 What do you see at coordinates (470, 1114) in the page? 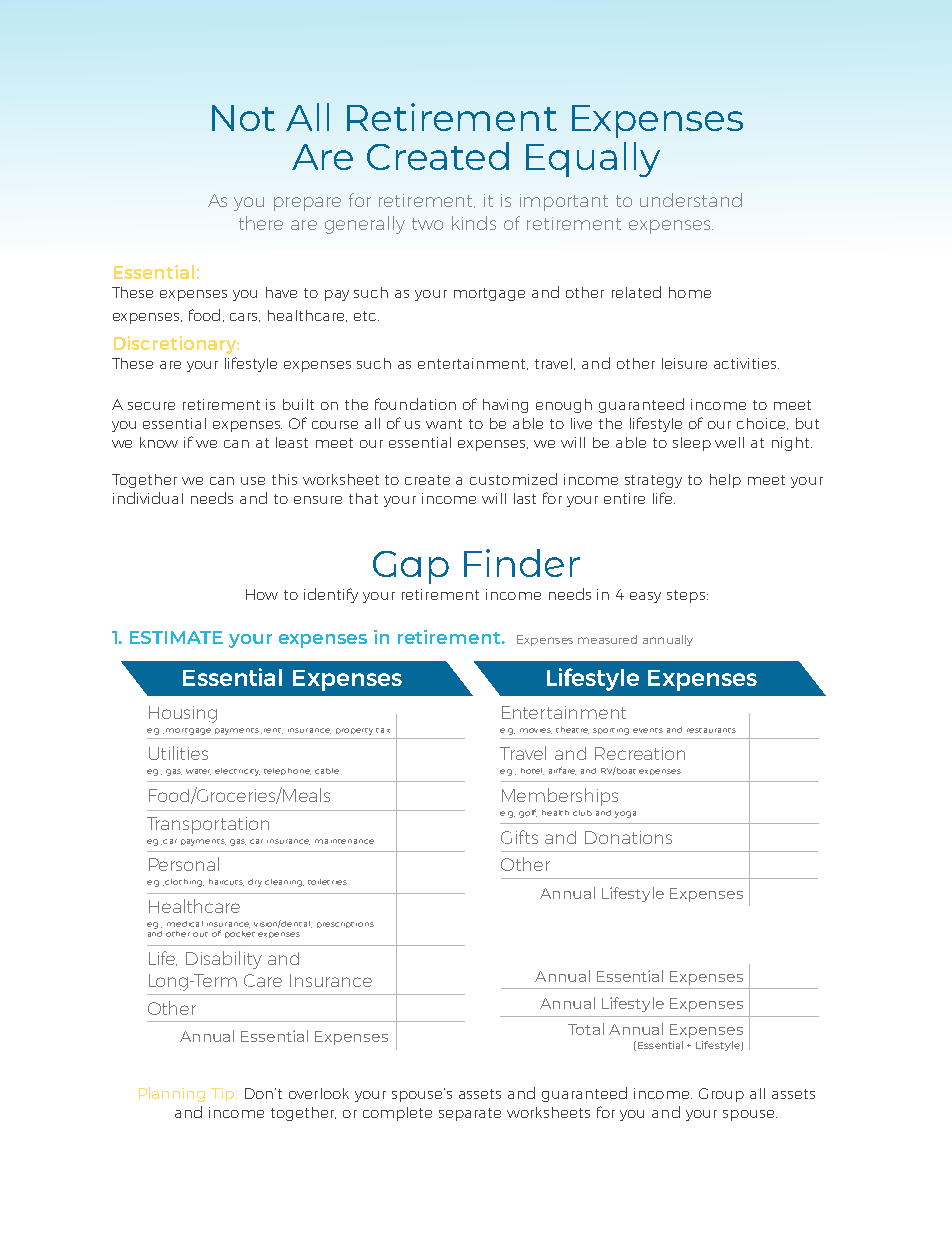
I see `separate` at bounding box center [470, 1114].
